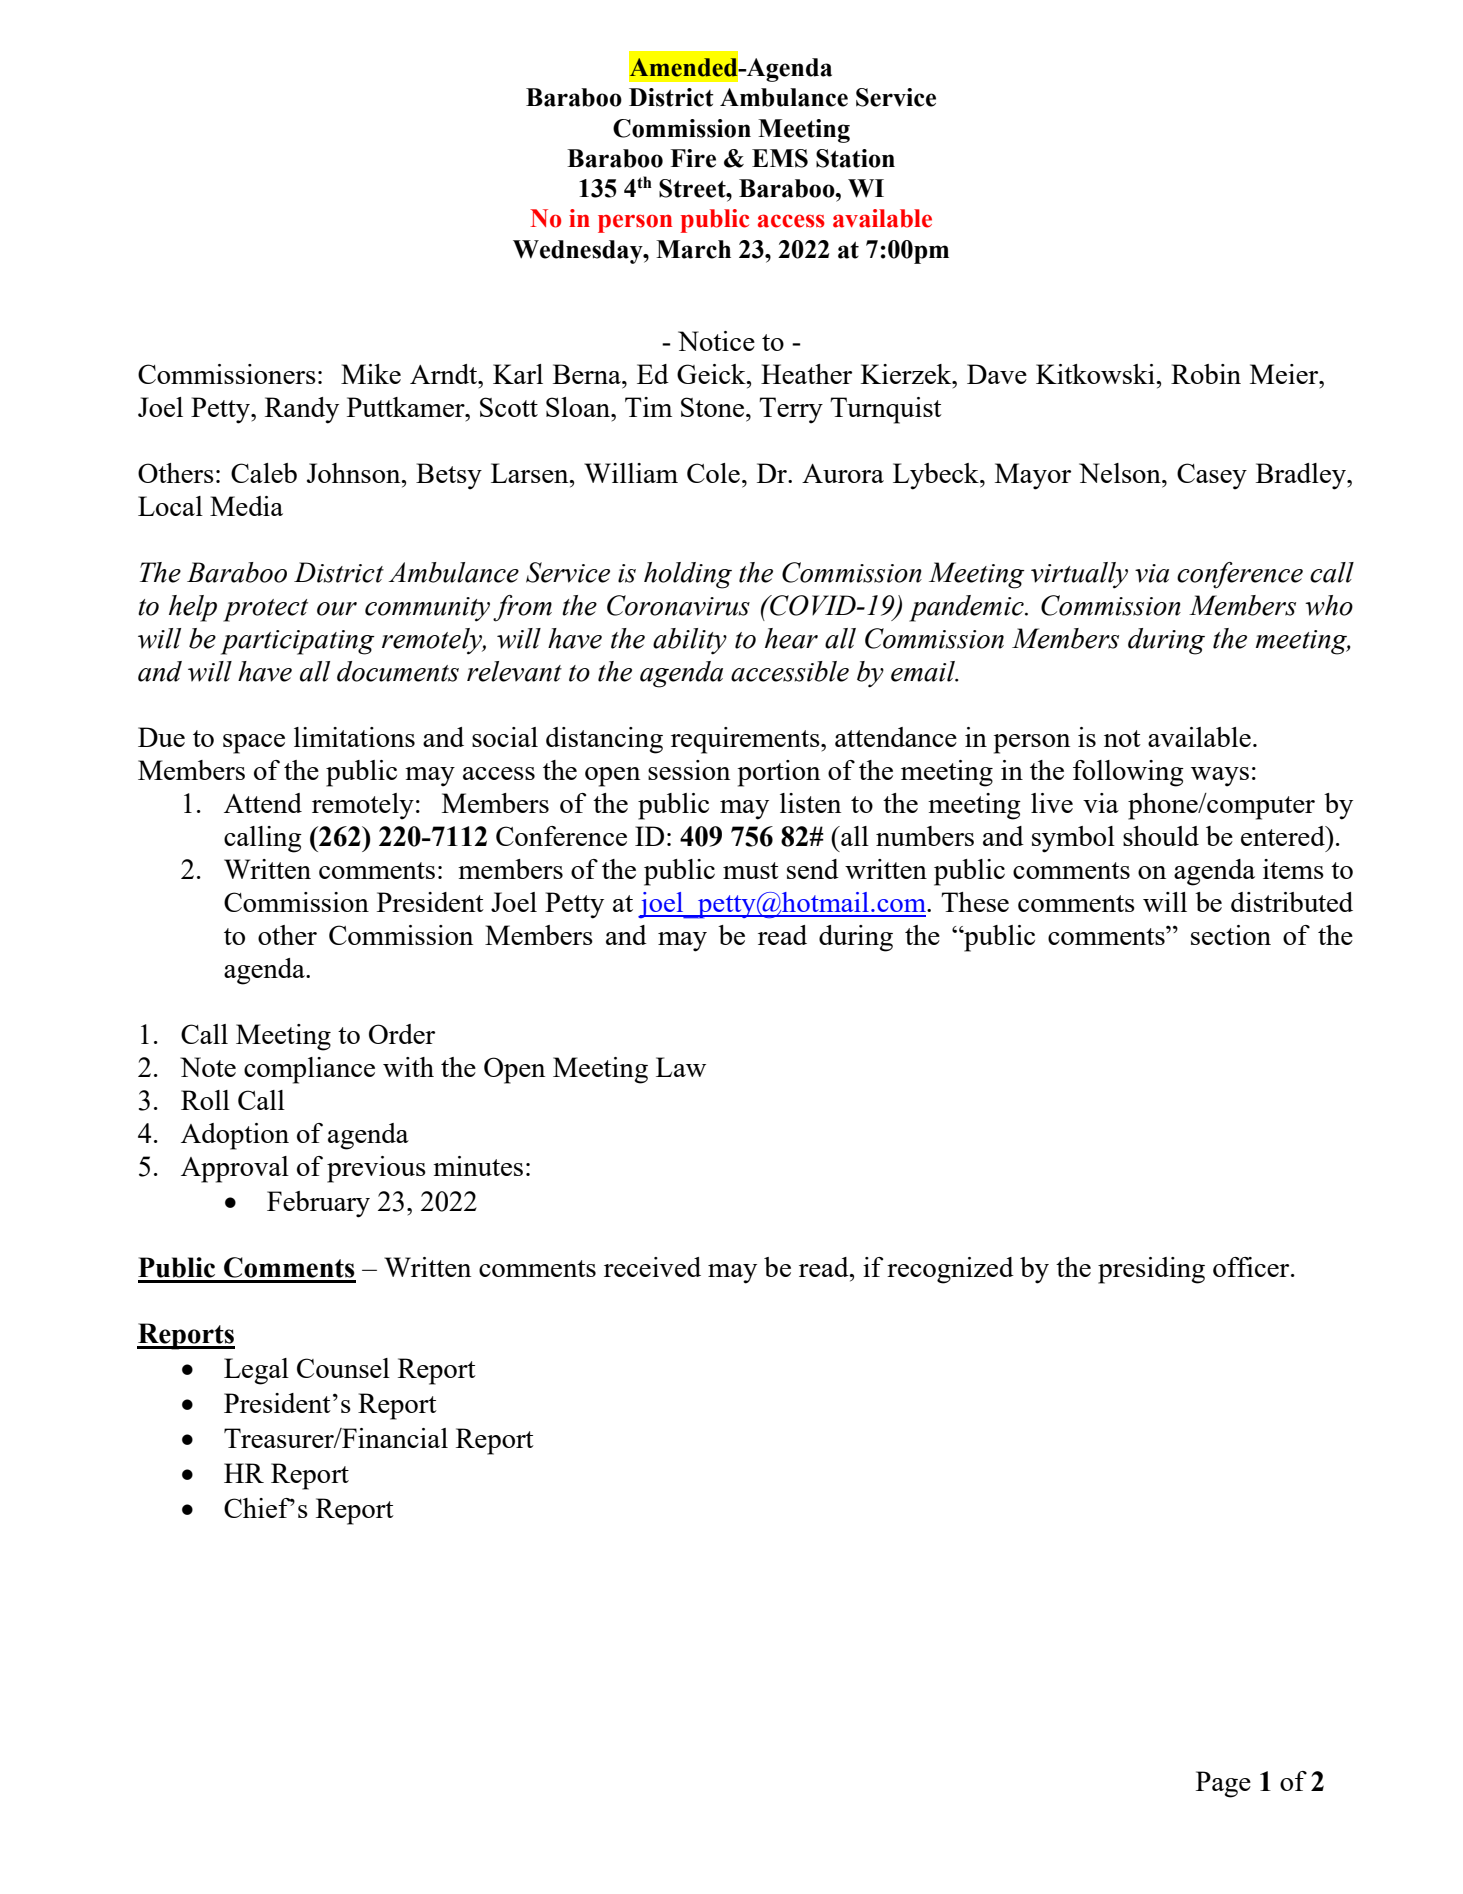 This screenshot has height=1894, width=1463. What do you see at coordinates (1151, 1270) in the screenshot?
I see `presiding` at bounding box center [1151, 1270].
